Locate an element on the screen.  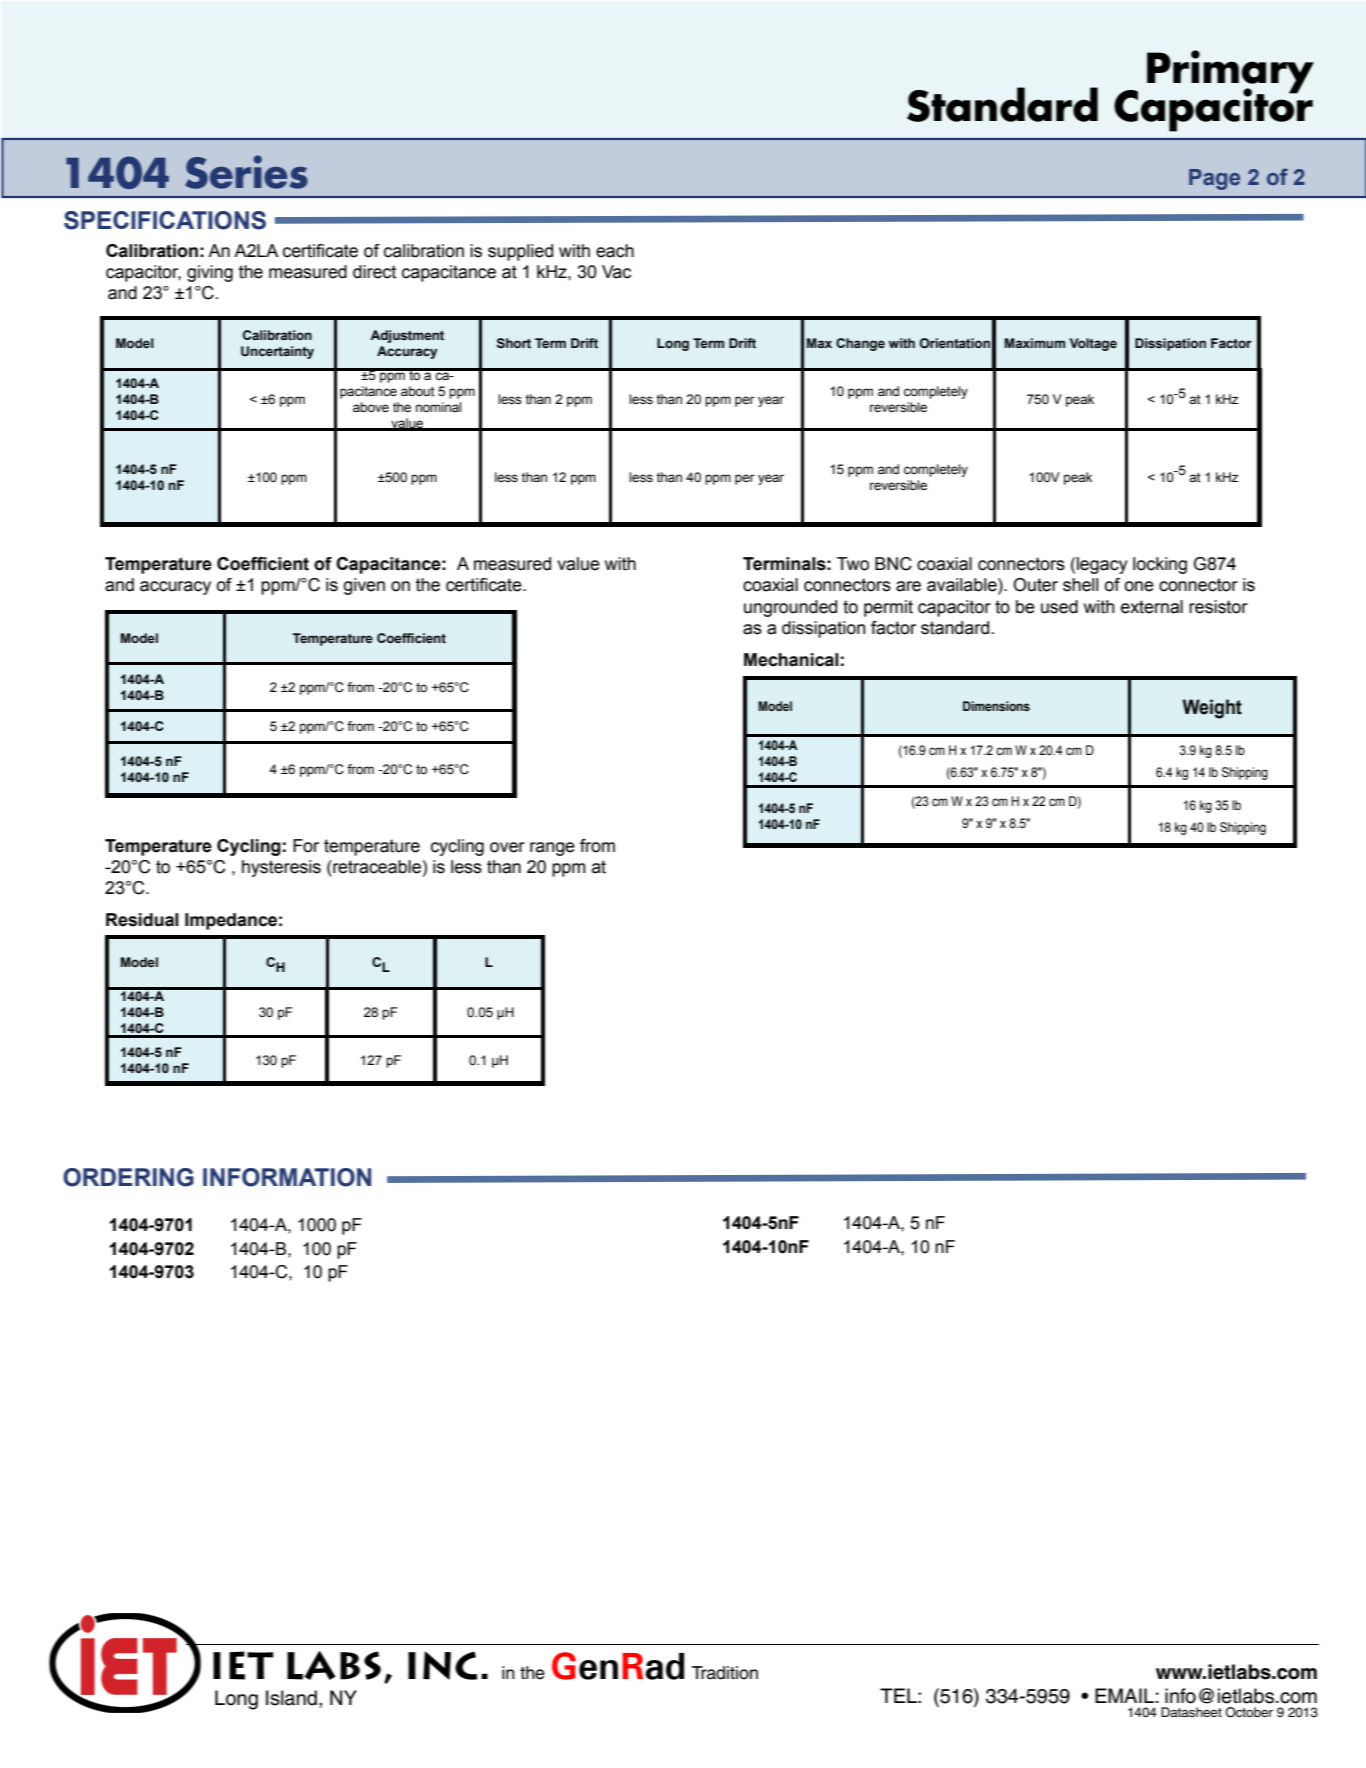
ungrounded is located at coordinates (790, 608).
